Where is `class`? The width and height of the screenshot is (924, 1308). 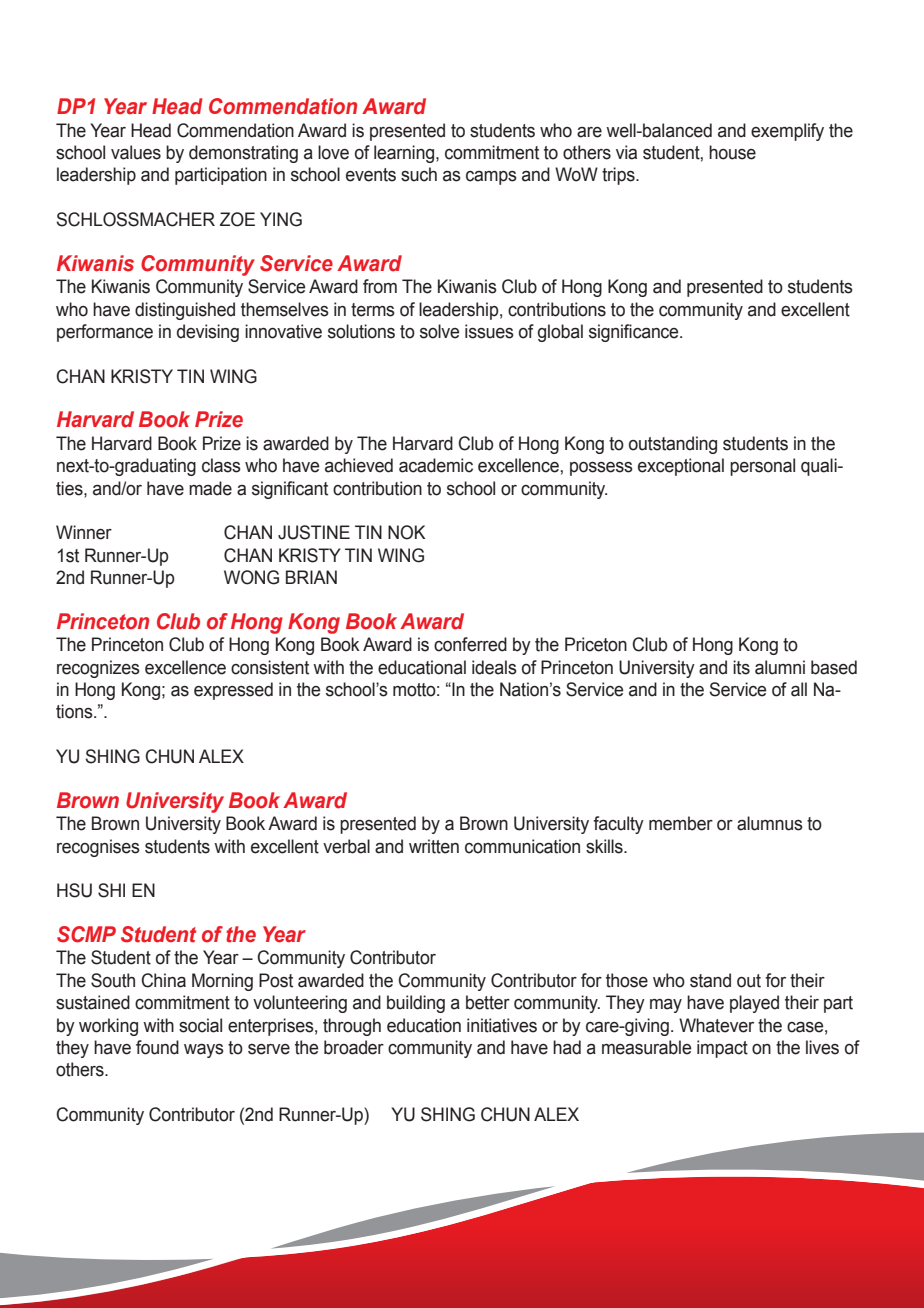 class is located at coordinates (221, 465).
